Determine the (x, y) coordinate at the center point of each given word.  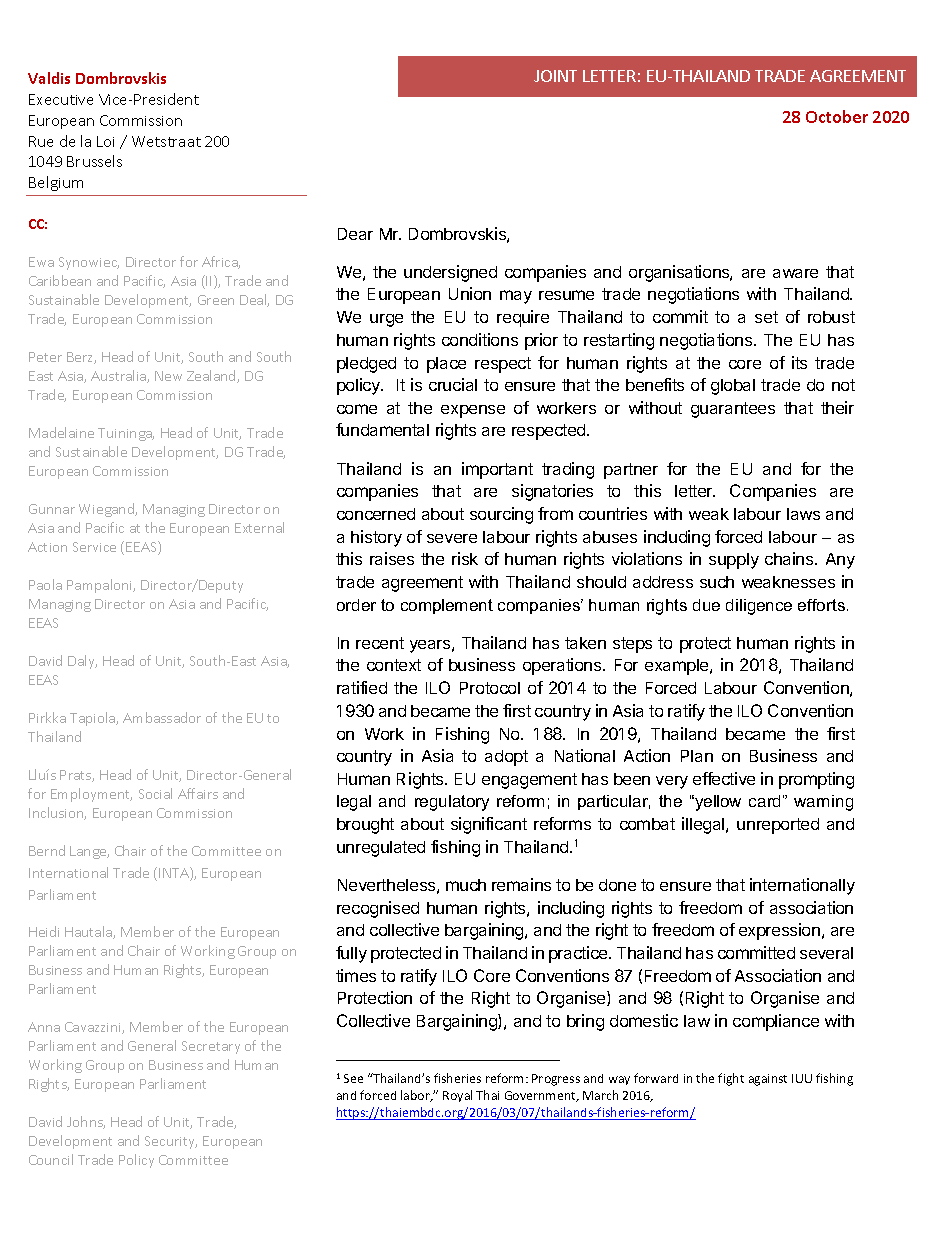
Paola (45, 584)
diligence (759, 607)
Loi (105, 141)
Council (51, 1159)
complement (447, 606)
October (837, 116)
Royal (457, 1096)
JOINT (555, 76)
